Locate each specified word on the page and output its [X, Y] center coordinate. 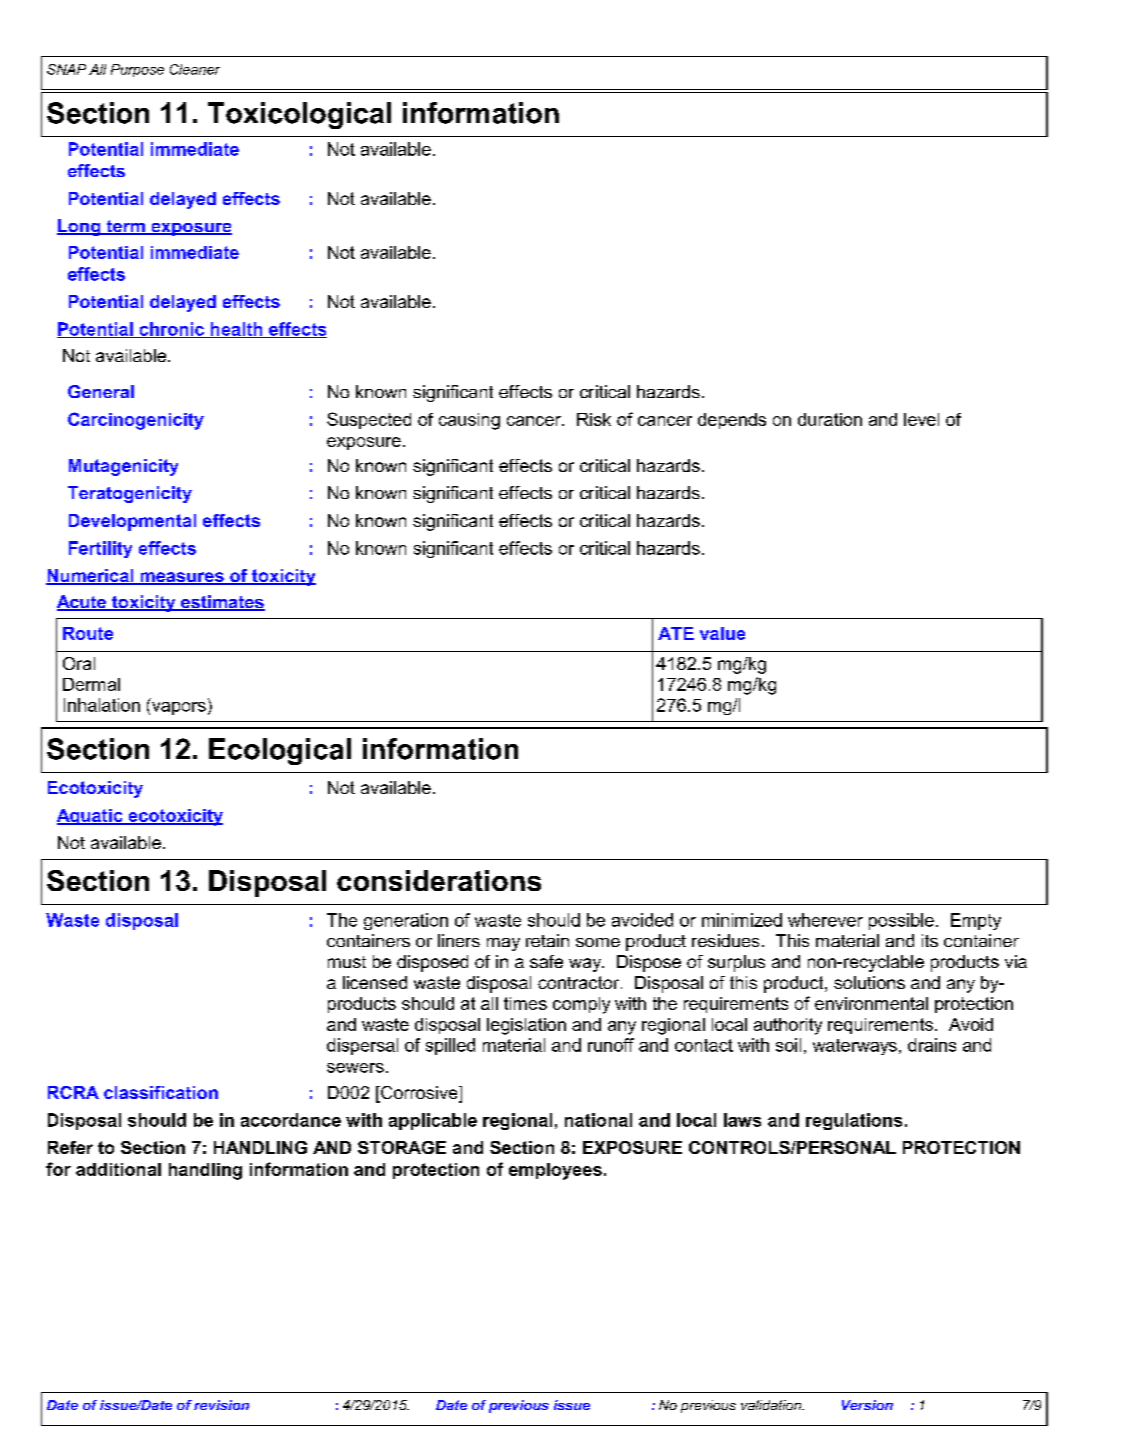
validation [772, 1405]
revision [221, 1405]
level [921, 419]
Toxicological [299, 115]
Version [867, 1405]
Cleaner [195, 69]
